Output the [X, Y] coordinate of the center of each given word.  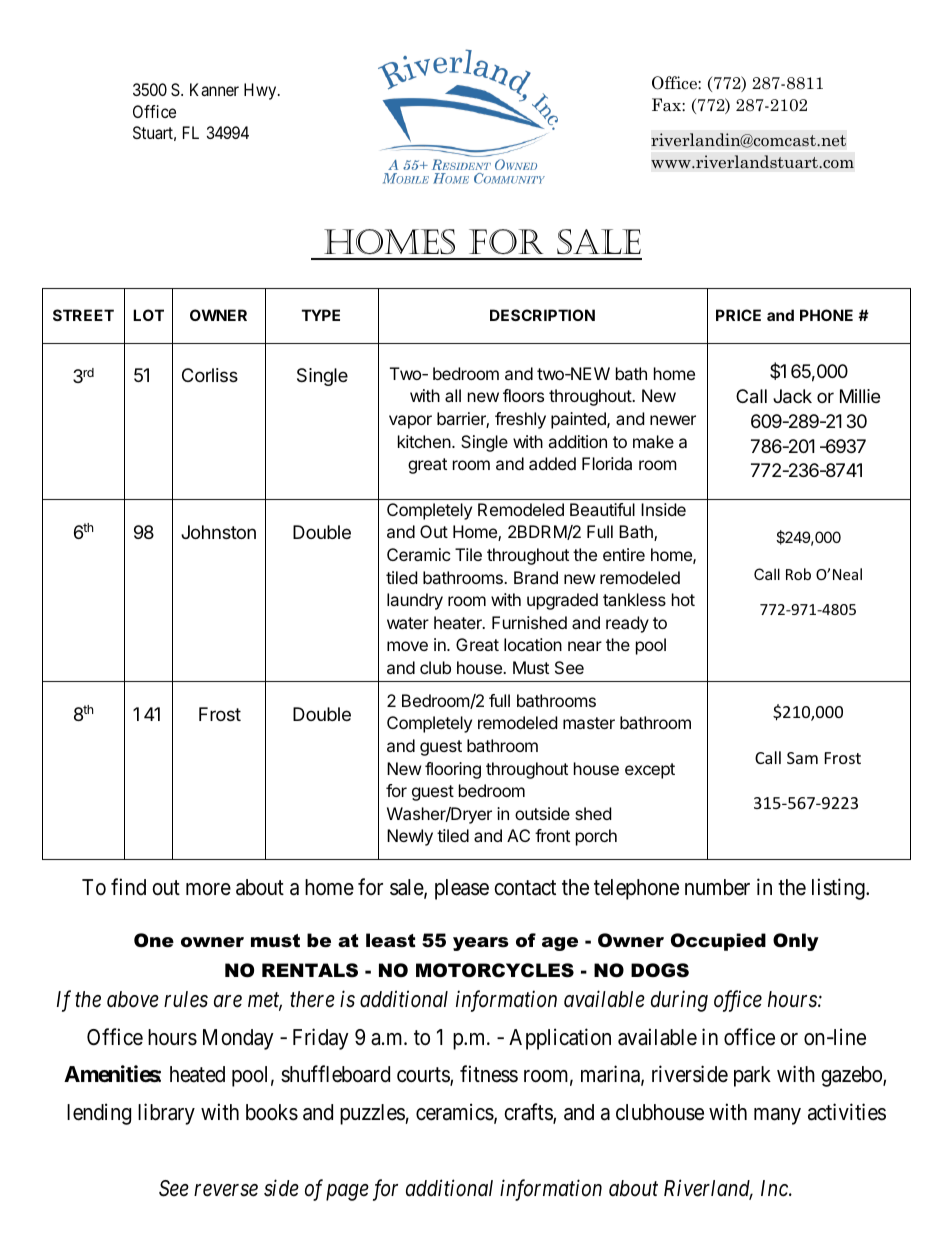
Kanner [214, 89]
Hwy [261, 91]
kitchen [424, 441]
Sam [802, 758]
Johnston [218, 532]
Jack [792, 396]
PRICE [738, 315]
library [166, 1114]
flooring [453, 770]
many [777, 1116]
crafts [529, 1113]
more [208, 889]
